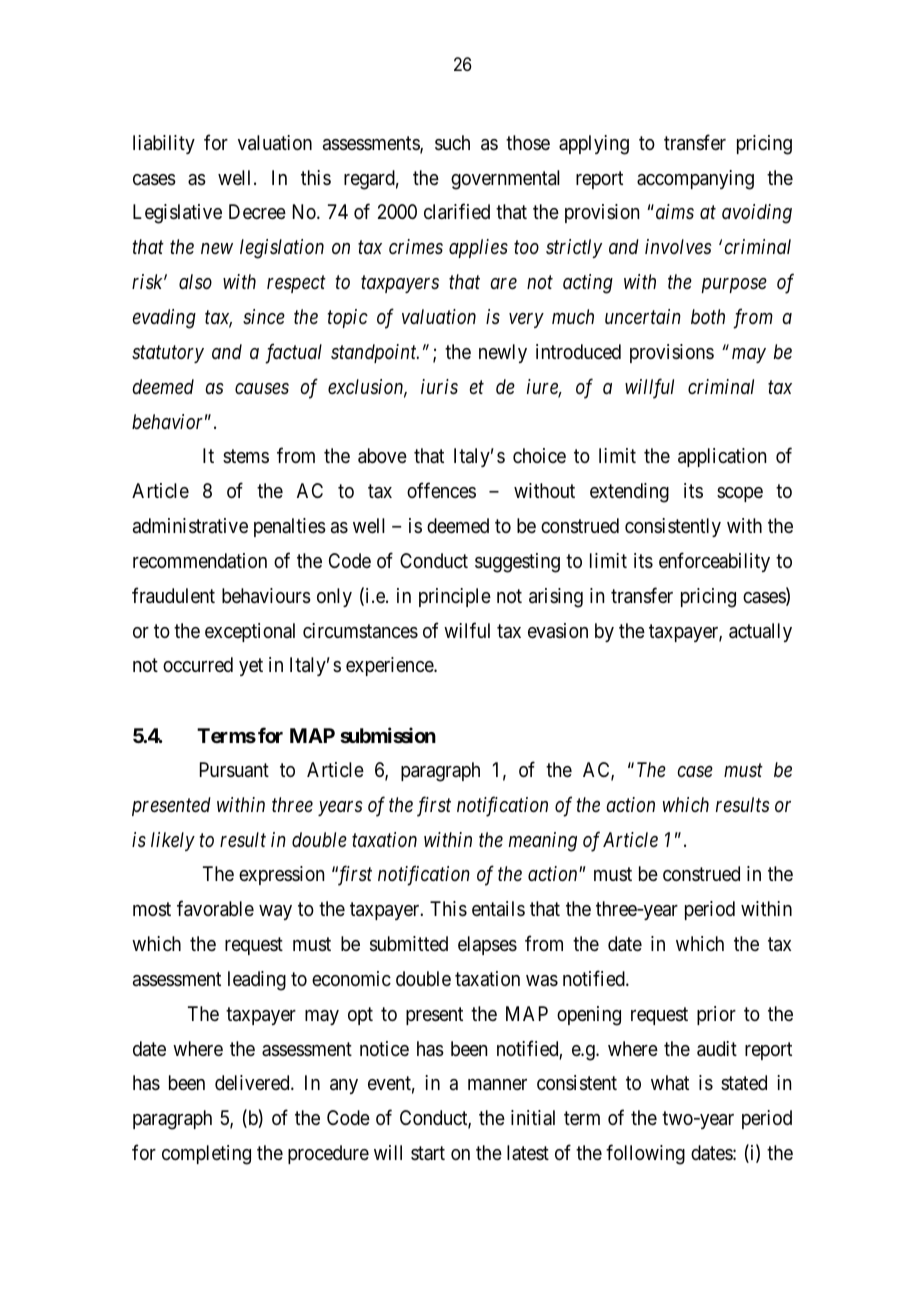 This screenshot has height=1308, width=924. What do you see at coordinates (257, 212) in the screenshot?
I see `Decree` at bounding box center [257, 212].
